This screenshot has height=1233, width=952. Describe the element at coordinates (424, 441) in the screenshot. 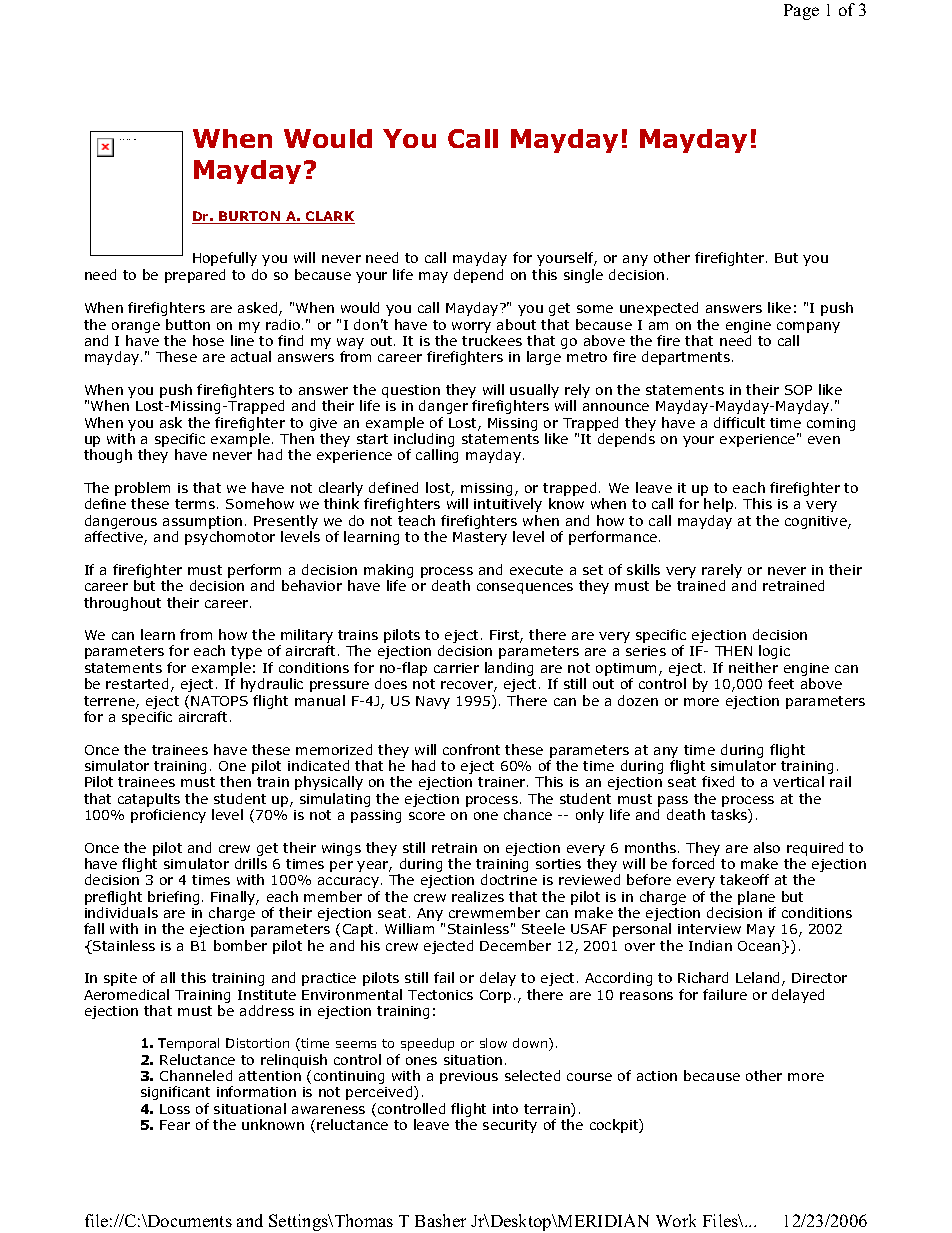

I see `including` at that location.
